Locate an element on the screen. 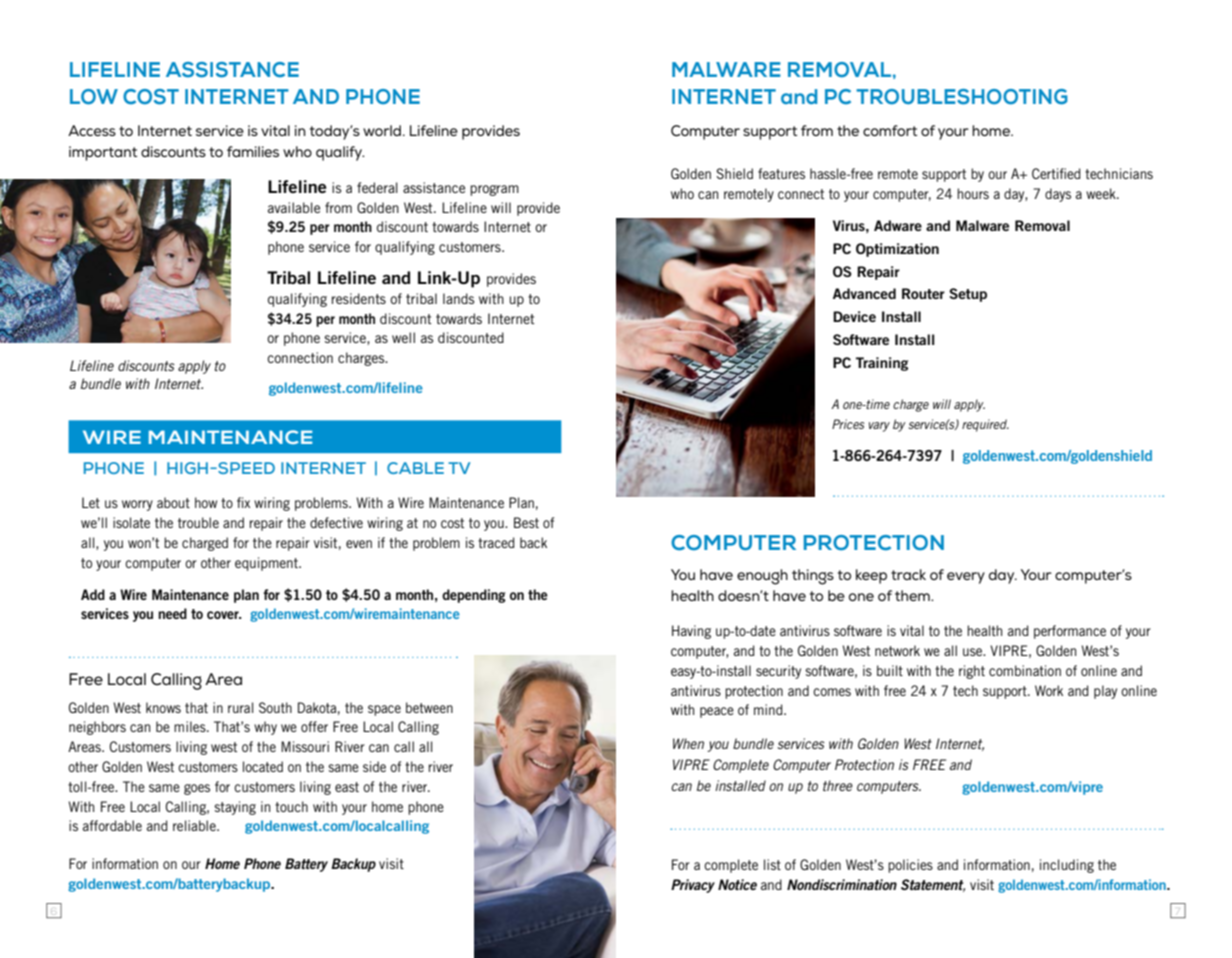 This screenshot has height=958, width=1232. Privacy is located at coordinates (693, 886).
